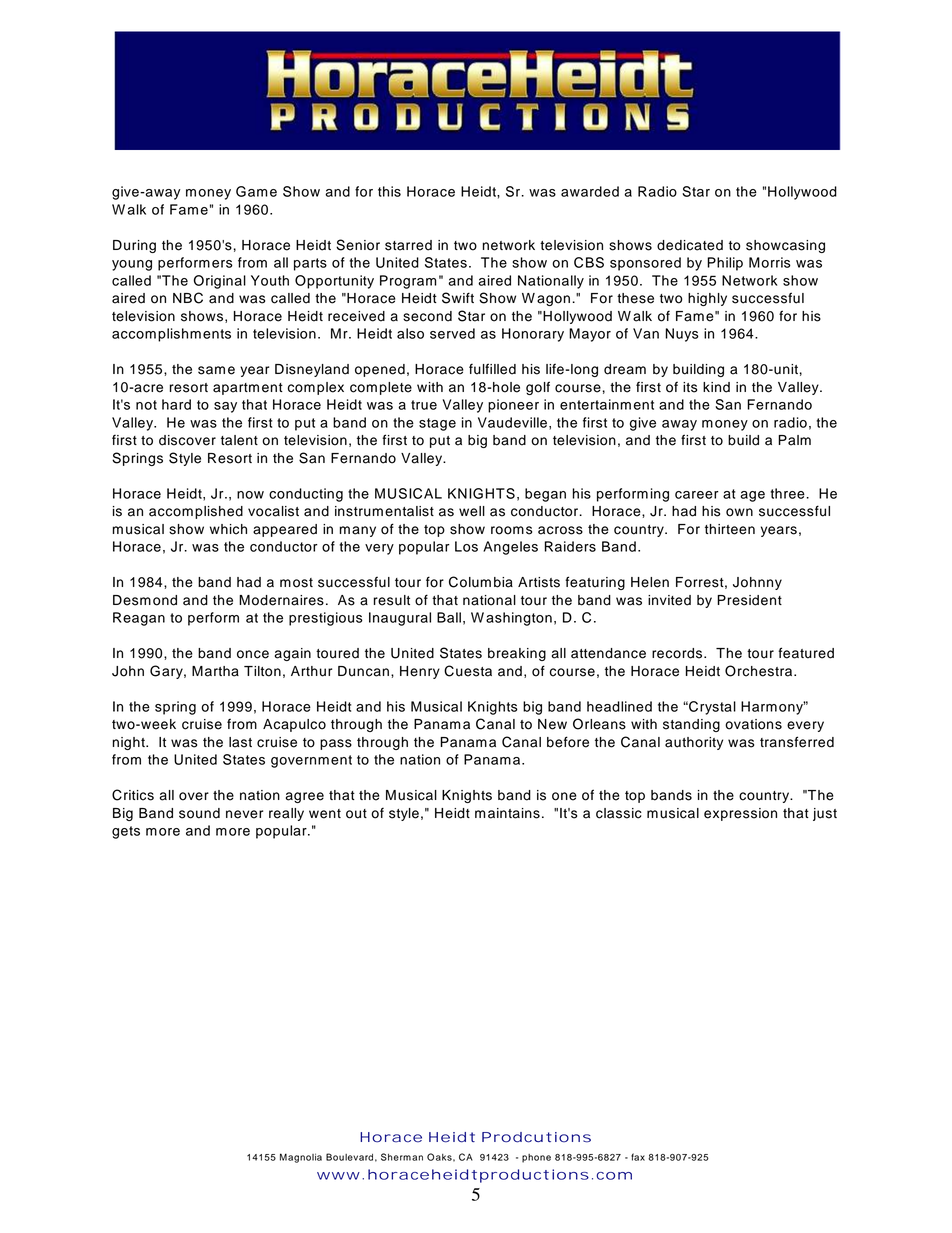 This document has height=1233, width=952. Describe the element at coordinates (134, 246) in the document. I see `During` at that location.
